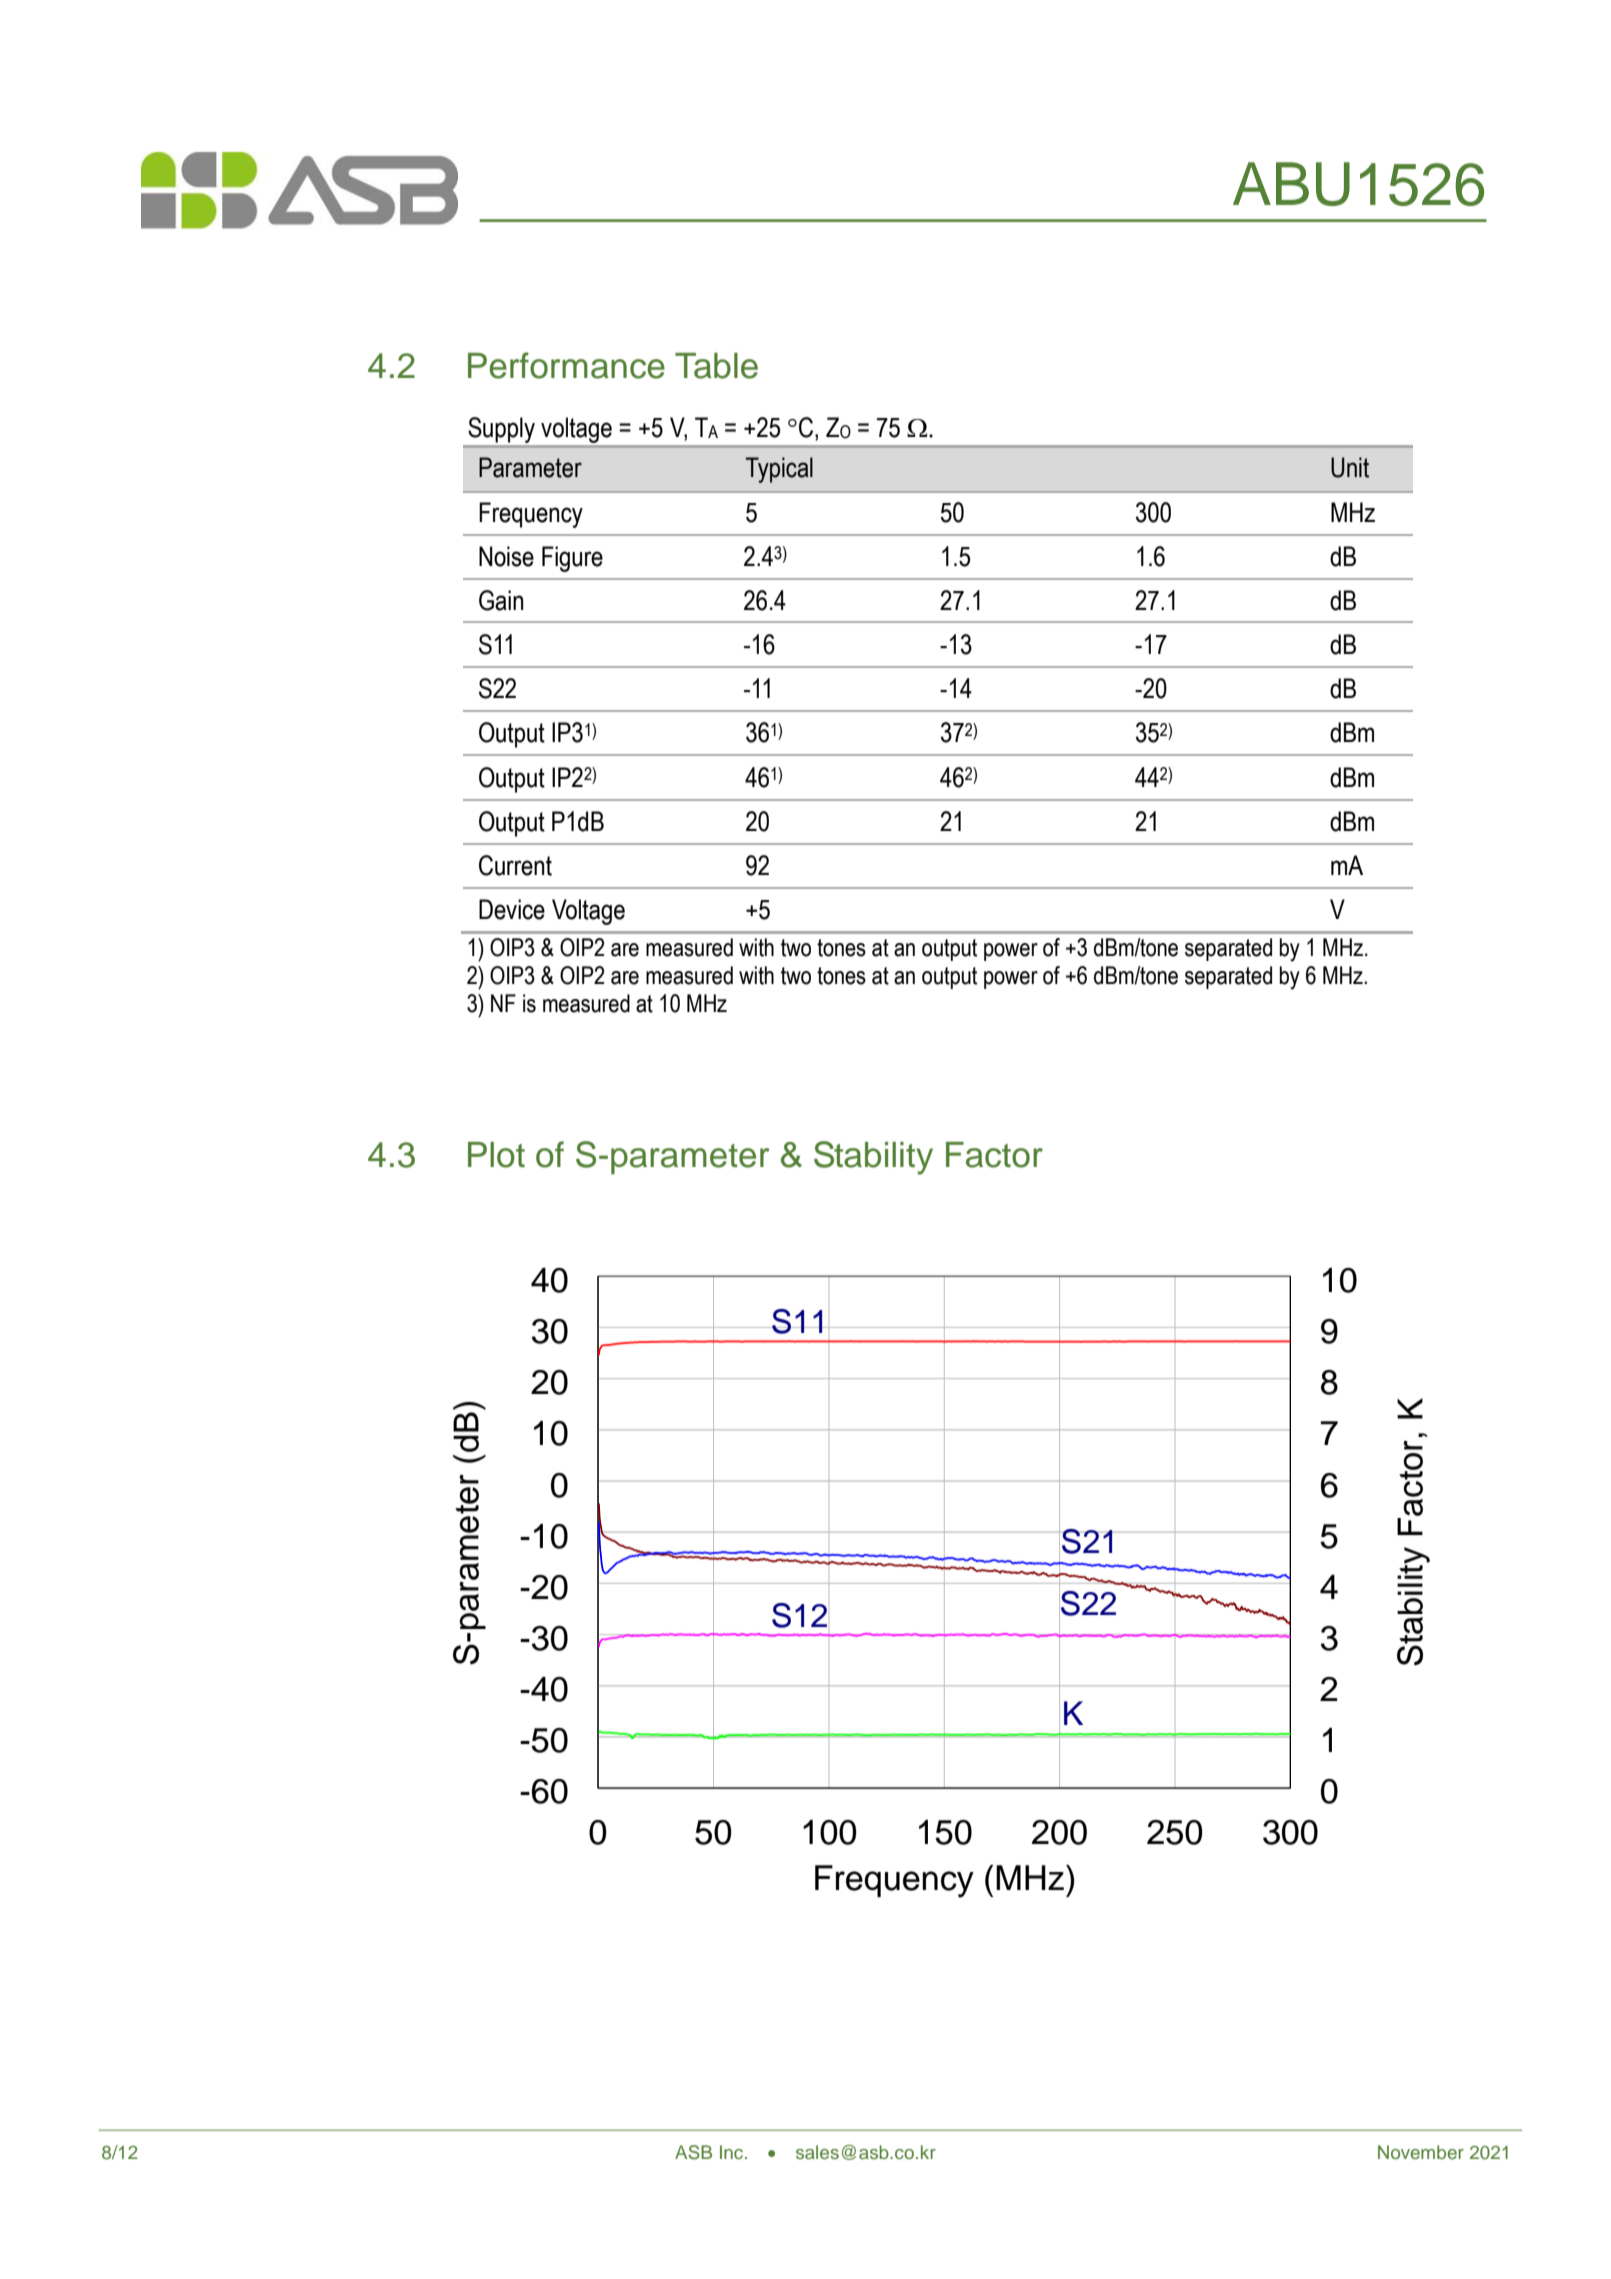  Describe the element at coordinates (566, 365) in the image. I see `Performance` at that location.
